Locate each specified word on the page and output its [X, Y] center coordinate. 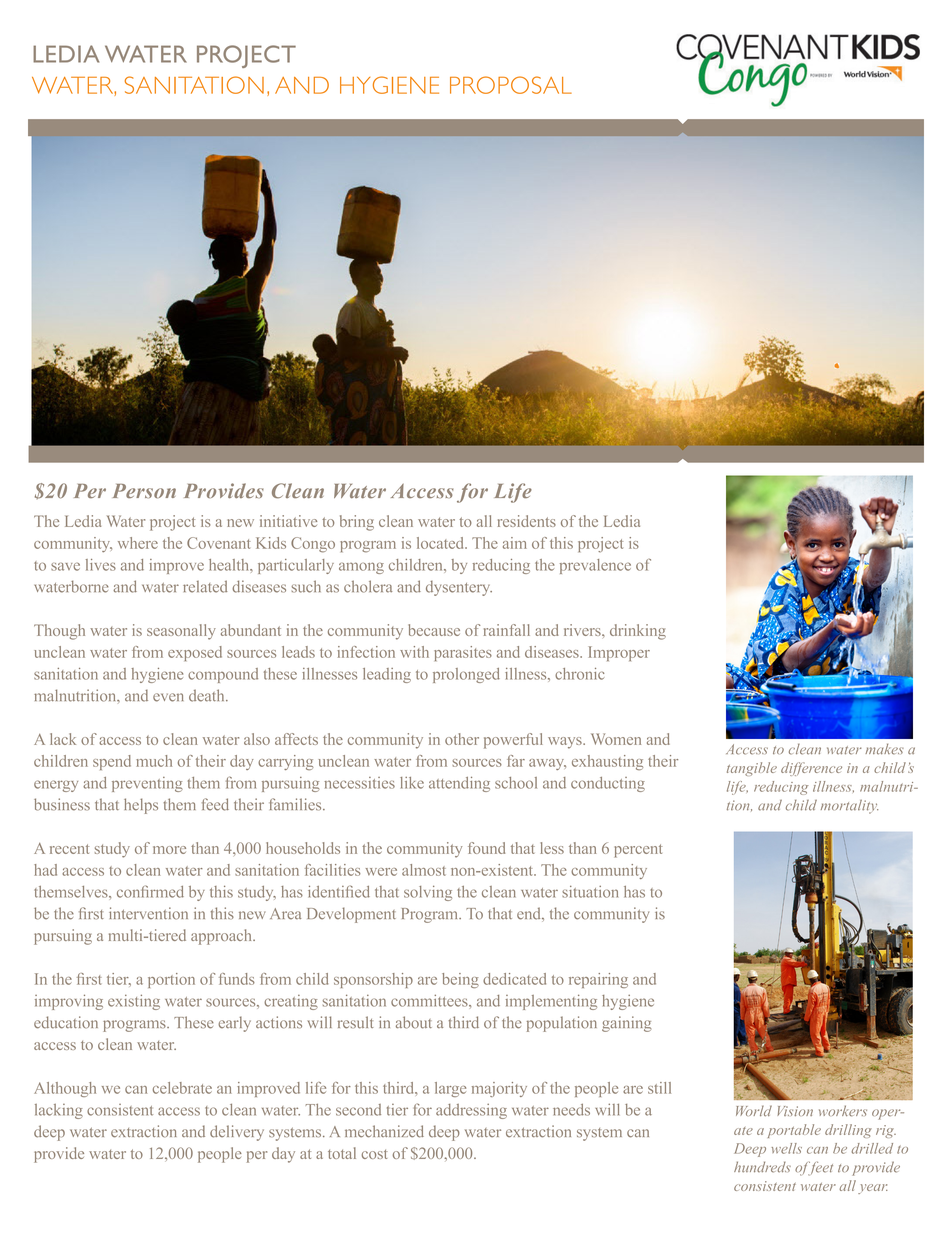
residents [527, 521]
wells [786, 1148]
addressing [471, 1111]
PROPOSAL [511, 85]
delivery [237, 1133]
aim [515, 543]
